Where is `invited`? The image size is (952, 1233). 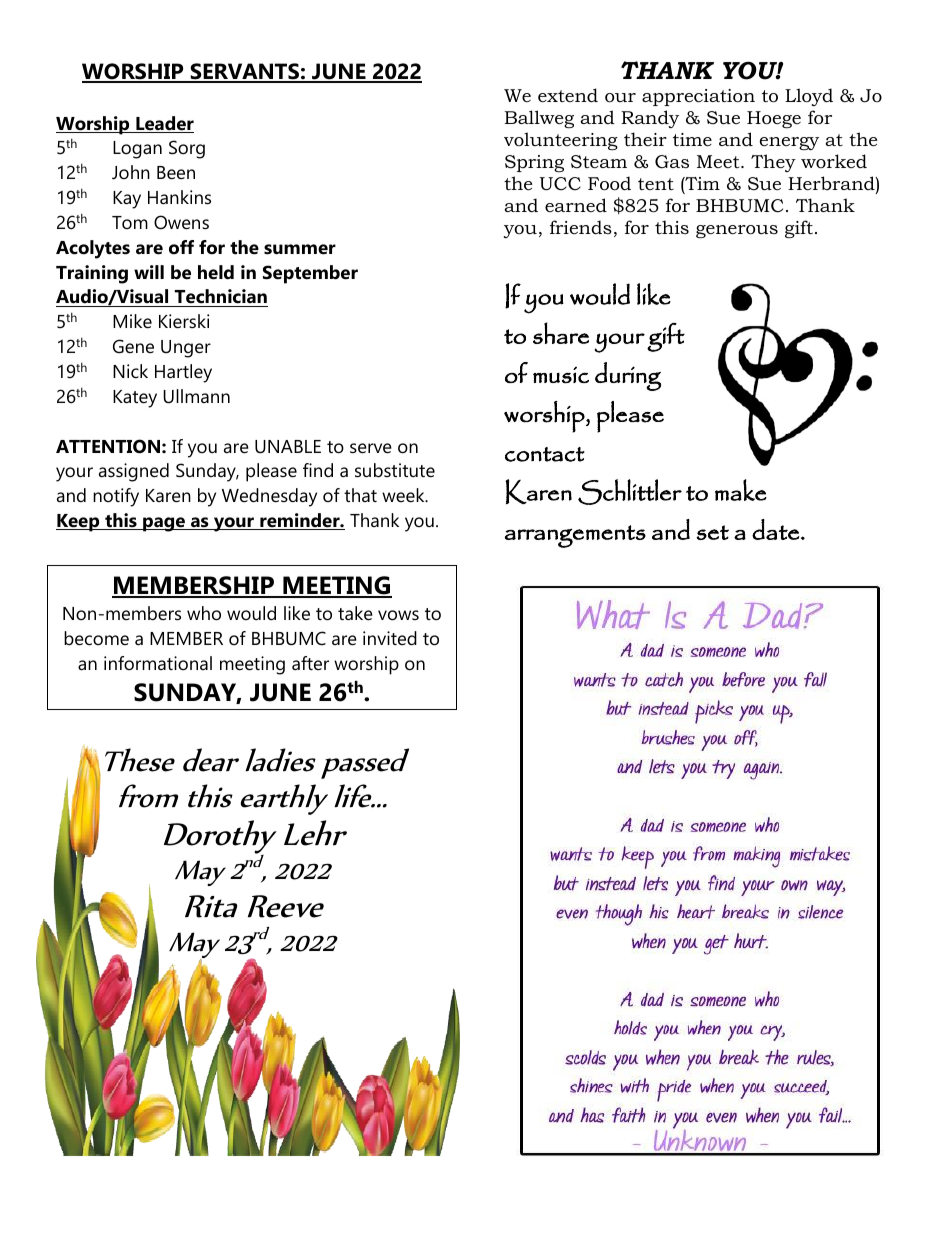 invited is located at coordinates (390, 638).
